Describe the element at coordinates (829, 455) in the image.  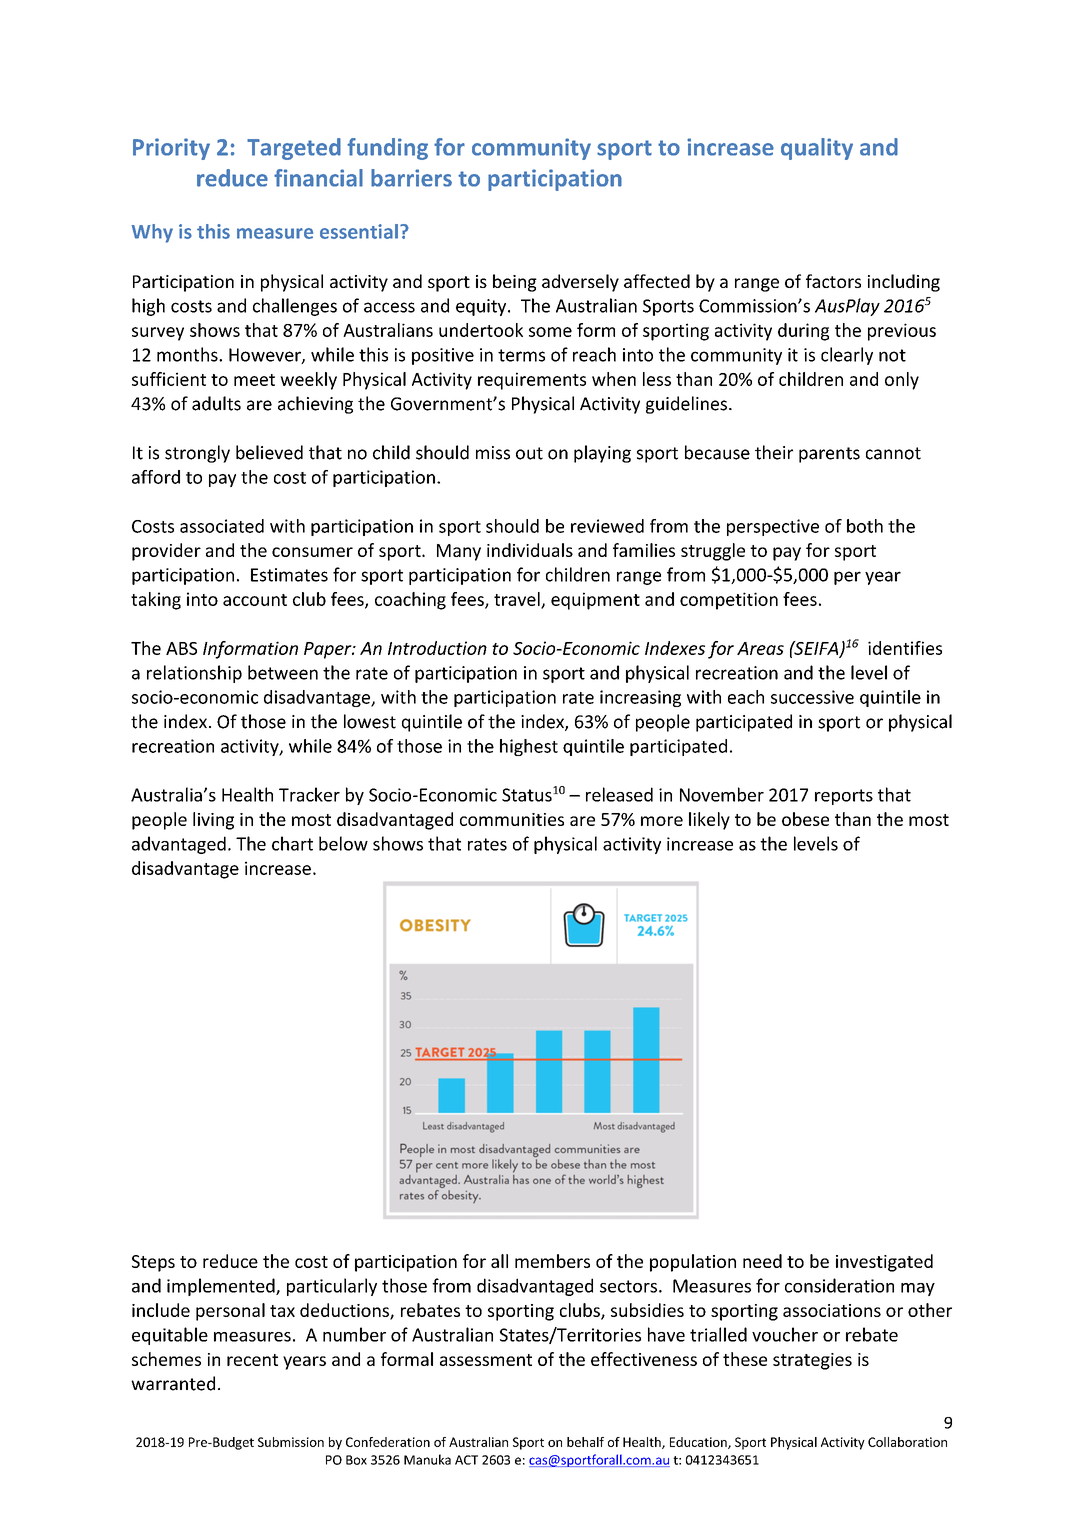
I see `parents` at that location.
